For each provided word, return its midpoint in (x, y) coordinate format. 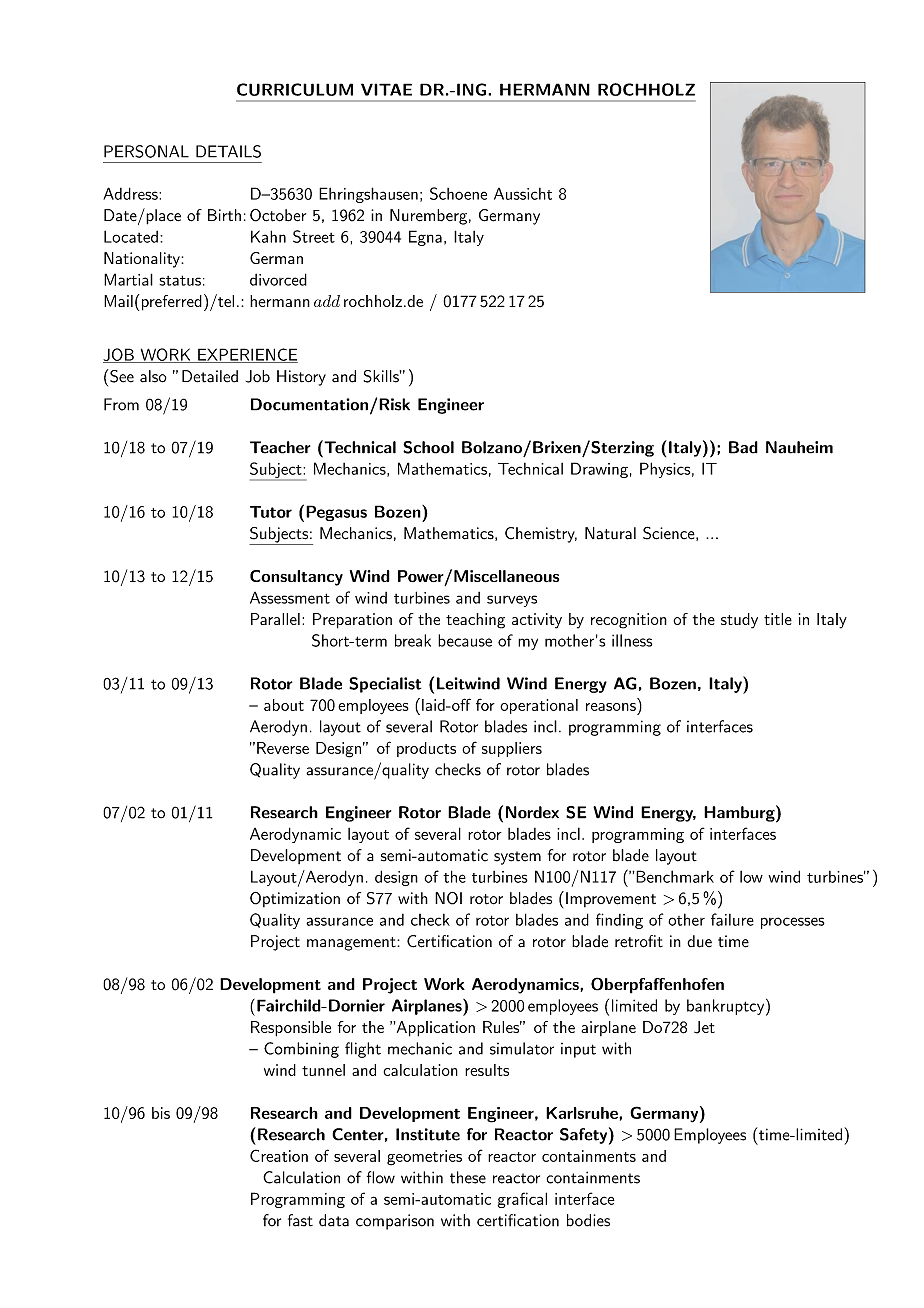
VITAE (386, 89)
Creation (279, 1155)
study (739, 621)
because (465, 640)
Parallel (275, 619)
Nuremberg (428, 217)
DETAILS (228, 151)
